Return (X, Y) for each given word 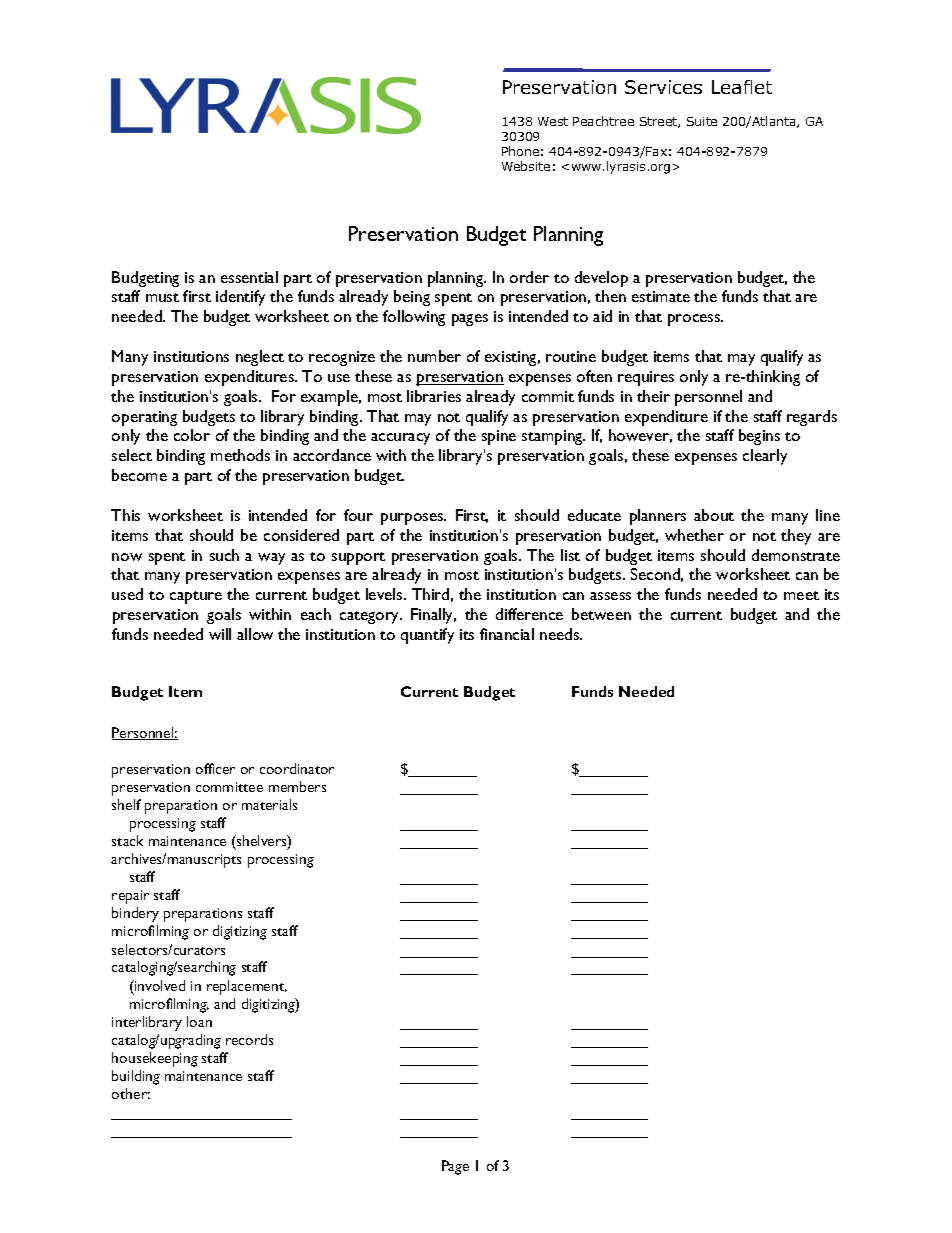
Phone (520, 151)
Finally (433, 616)
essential (249, 277)
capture (196, 597)
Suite (702, 121)
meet (801, 595)
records (249, 1039)
